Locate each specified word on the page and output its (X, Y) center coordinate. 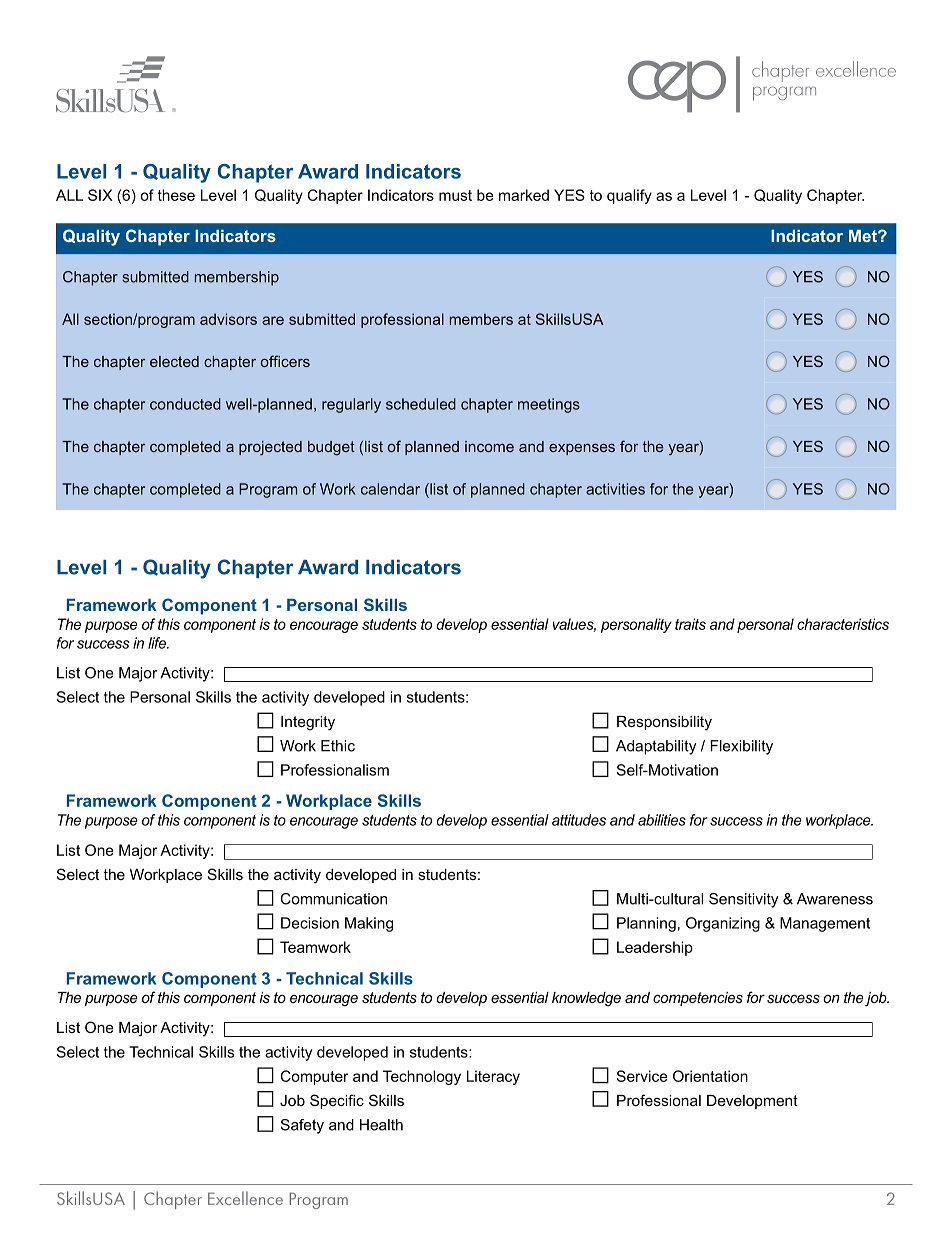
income (489, 446)
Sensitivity (744, 900)
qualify (629, 196)
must (455, 195)
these (176, 195)
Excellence (245, 1198)
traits (690, 624)
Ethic (338, 746)
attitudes (579, 820)
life (158, 643)
